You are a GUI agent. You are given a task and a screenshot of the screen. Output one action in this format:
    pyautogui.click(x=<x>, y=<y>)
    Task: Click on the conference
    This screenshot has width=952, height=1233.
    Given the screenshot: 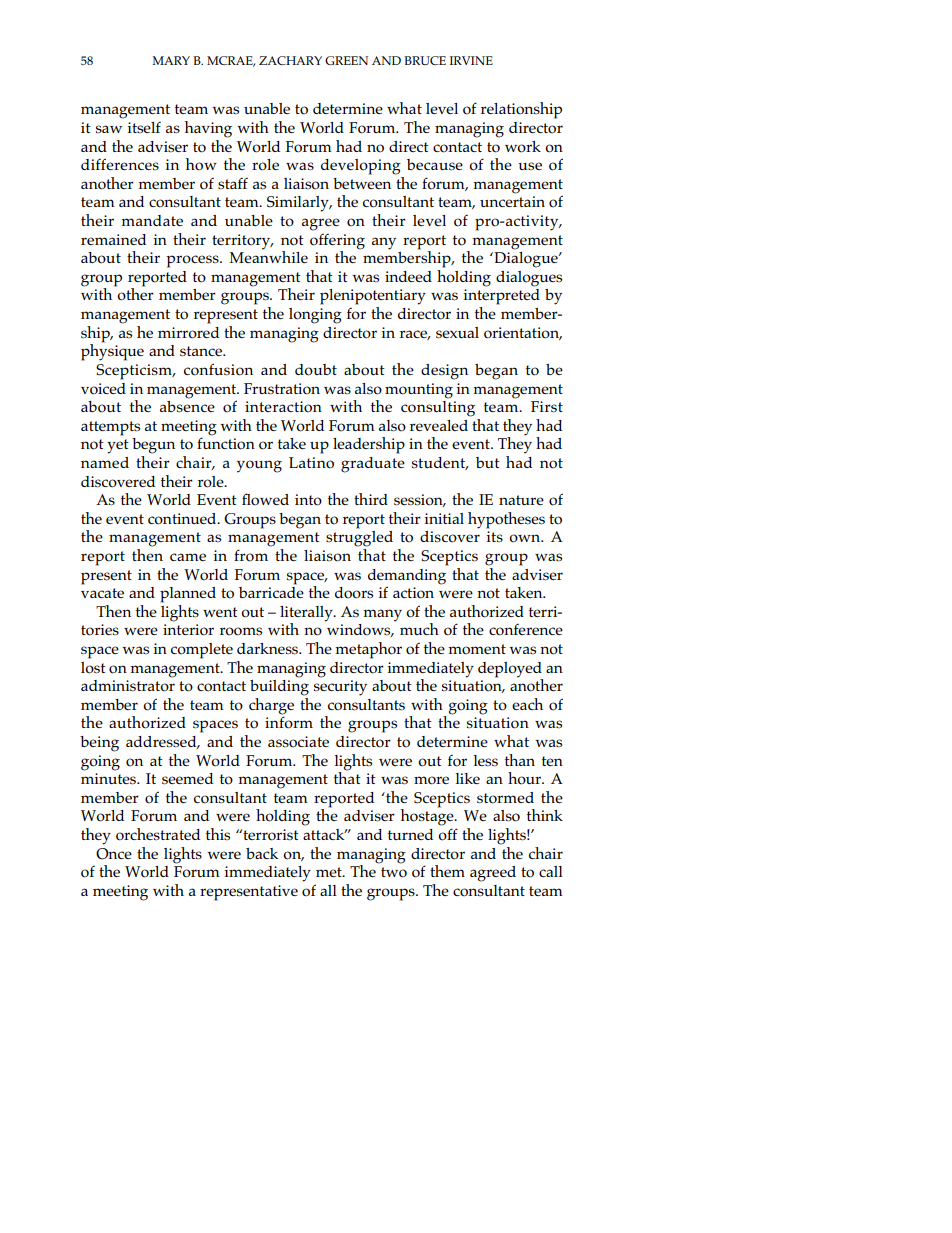 What is the action you would take?
    pyautogui.click(x=526, y=630)
